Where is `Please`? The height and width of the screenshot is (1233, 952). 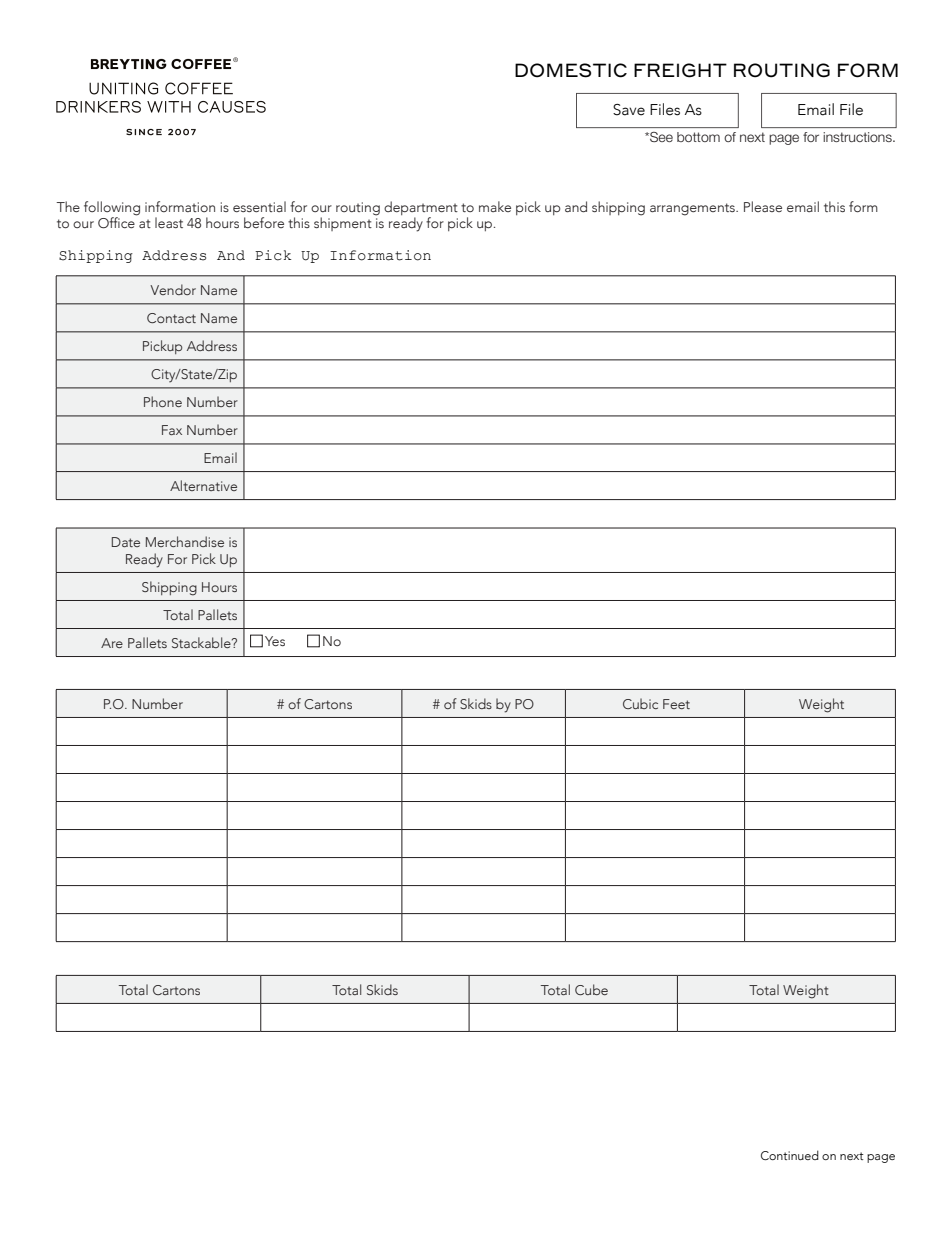
Please is located at coordinates (763, 206).
